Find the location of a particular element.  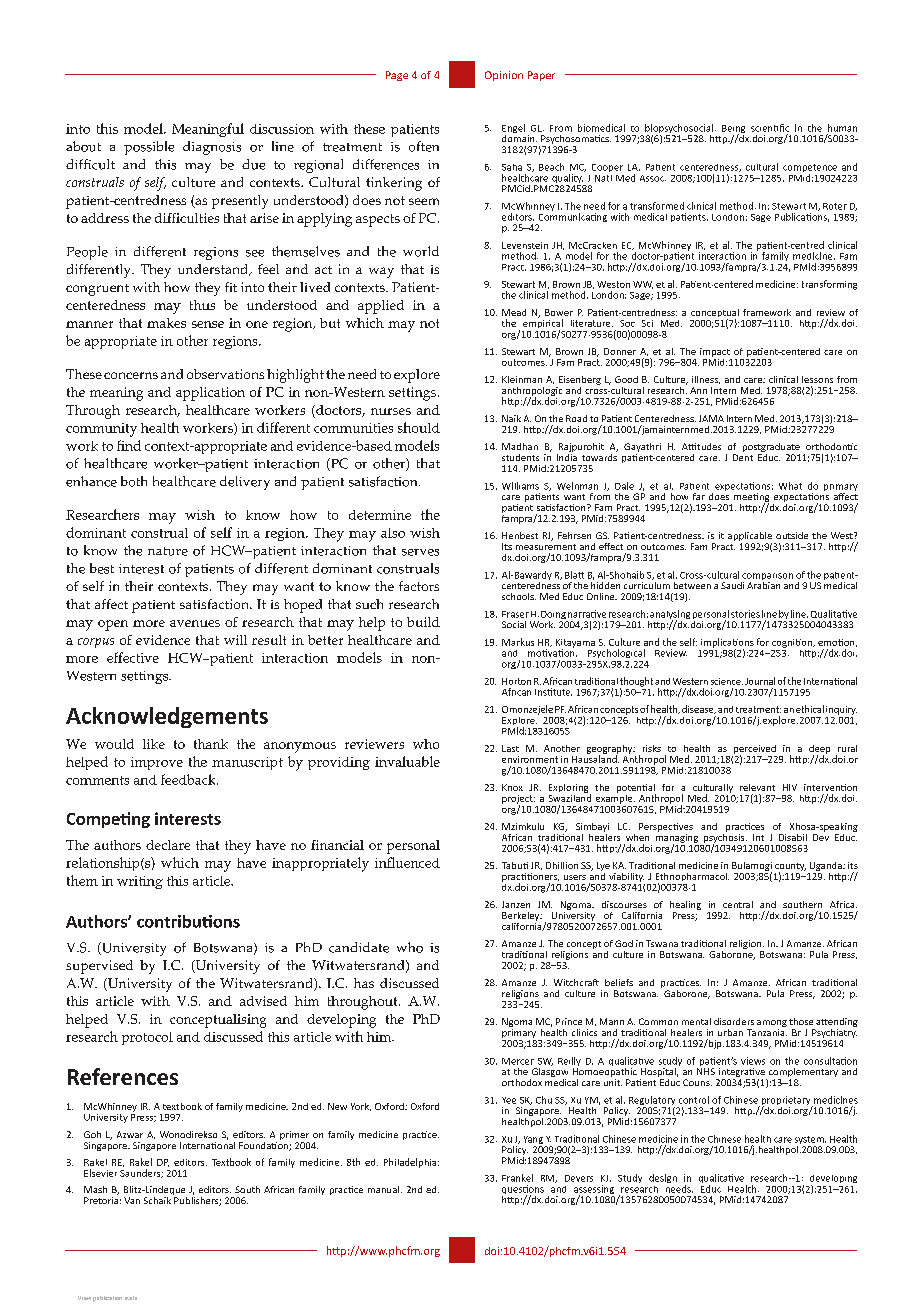

possible is located at coordinates (149, 148).
